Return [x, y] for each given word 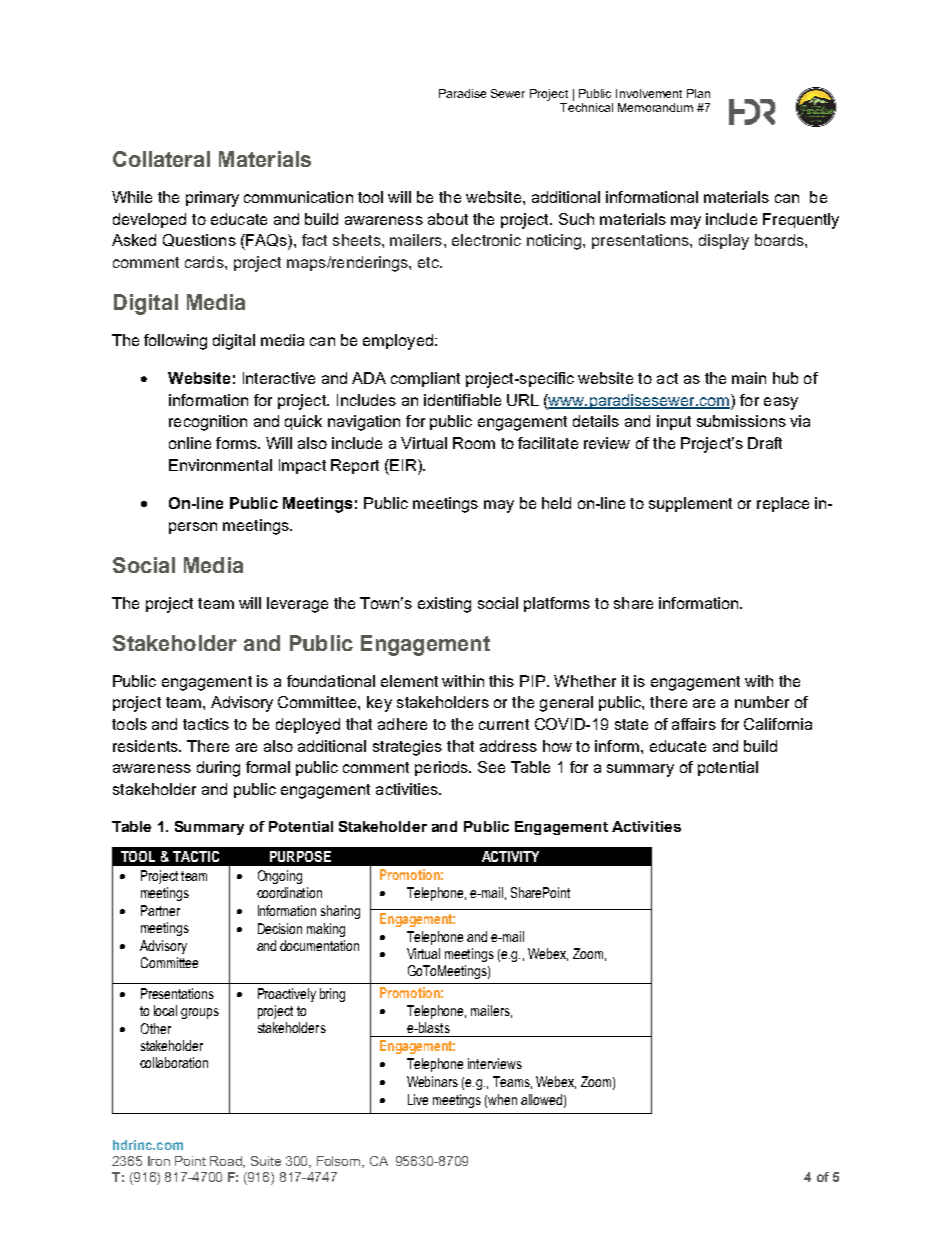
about [448, 219]
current [504, 724]
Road [227, 1162]
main [749, 378]
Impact [302, 466]
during [218, 769]
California [778, 724]
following [175, 342]
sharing [340, 912]
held [556, 503]
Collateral [161, 159]
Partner [160, 910]
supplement [690, 504]
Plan [698, 93]
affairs [694, 724]
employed [398, 342]
